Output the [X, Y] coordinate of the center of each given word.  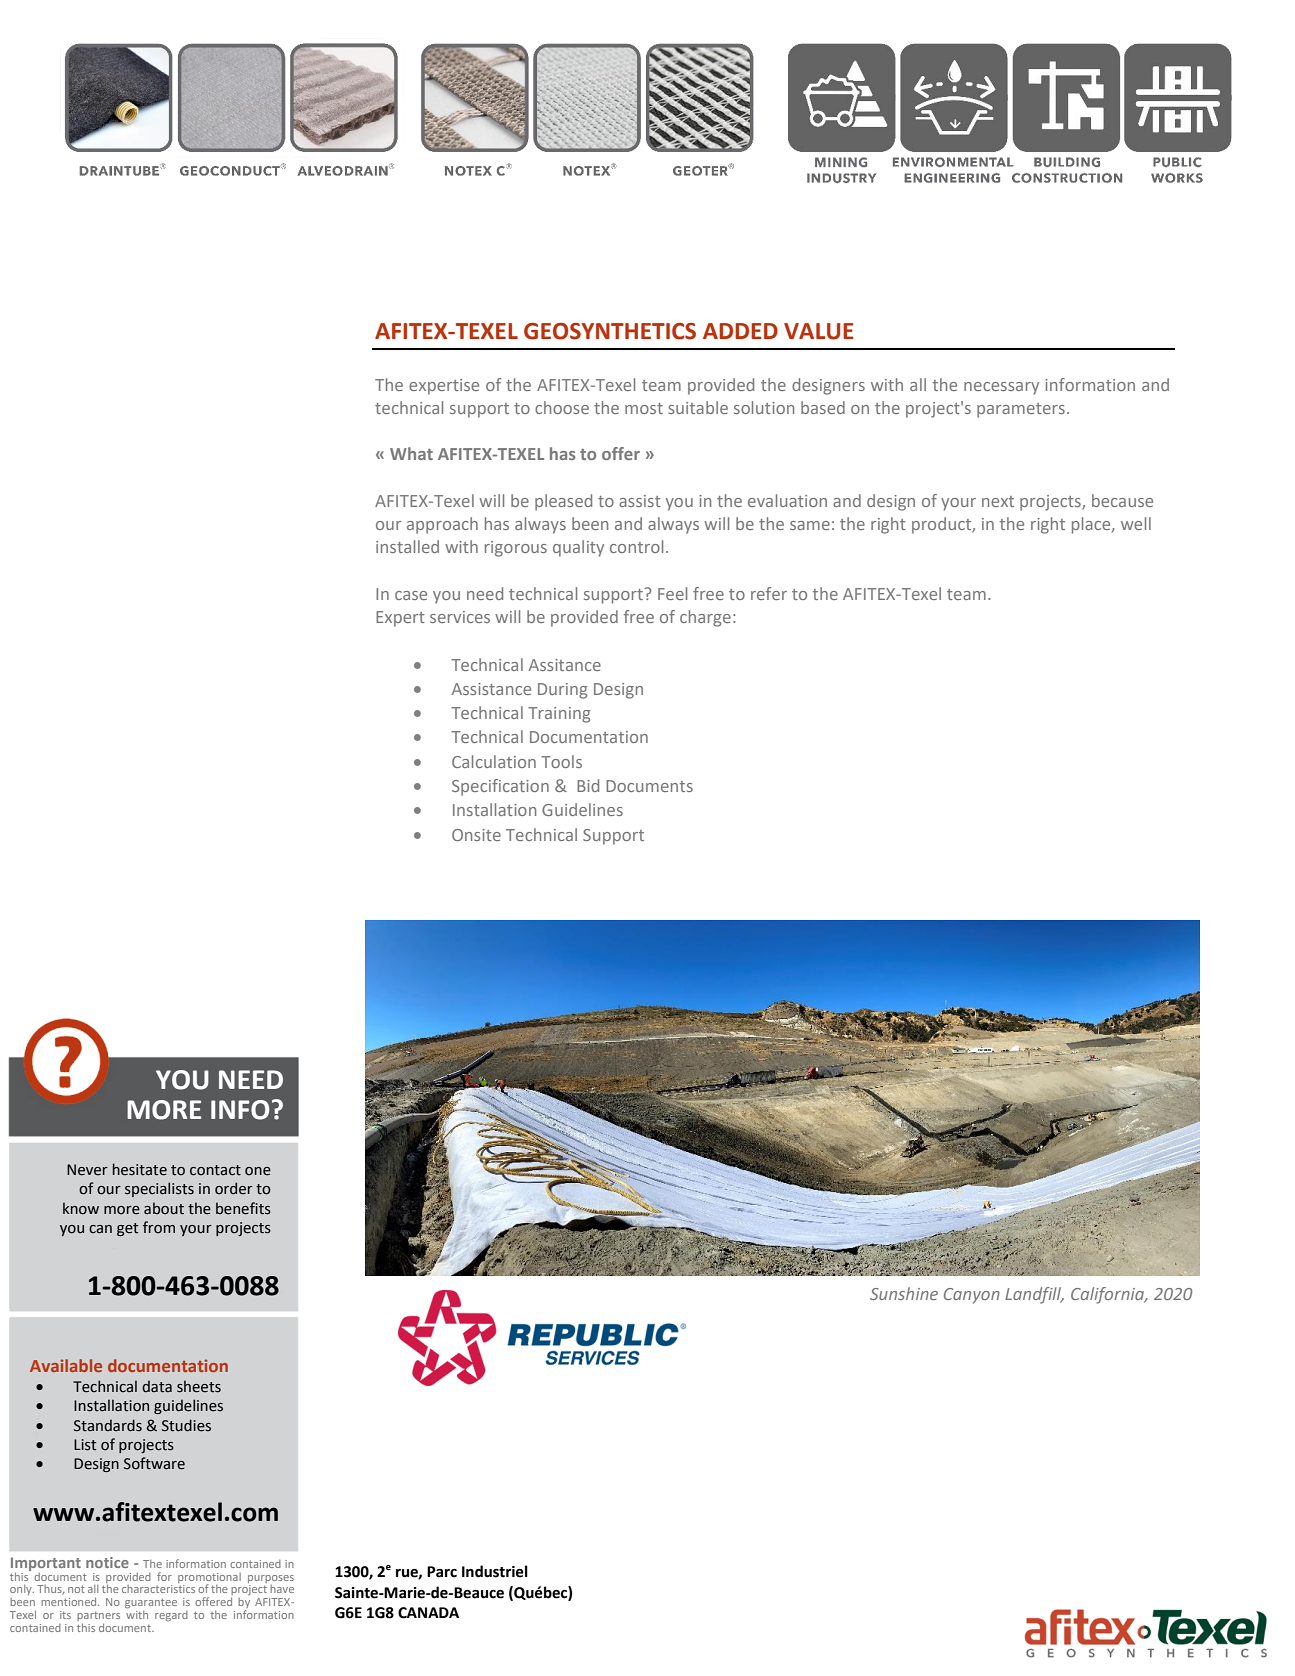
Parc [442, 1572]
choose [562, 407]
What [411, 453]
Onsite [476, 835]
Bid [588, 785]
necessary [1001, 388]
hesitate [140, 1169]
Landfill [1034, 1295]
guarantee [151, 1603]
